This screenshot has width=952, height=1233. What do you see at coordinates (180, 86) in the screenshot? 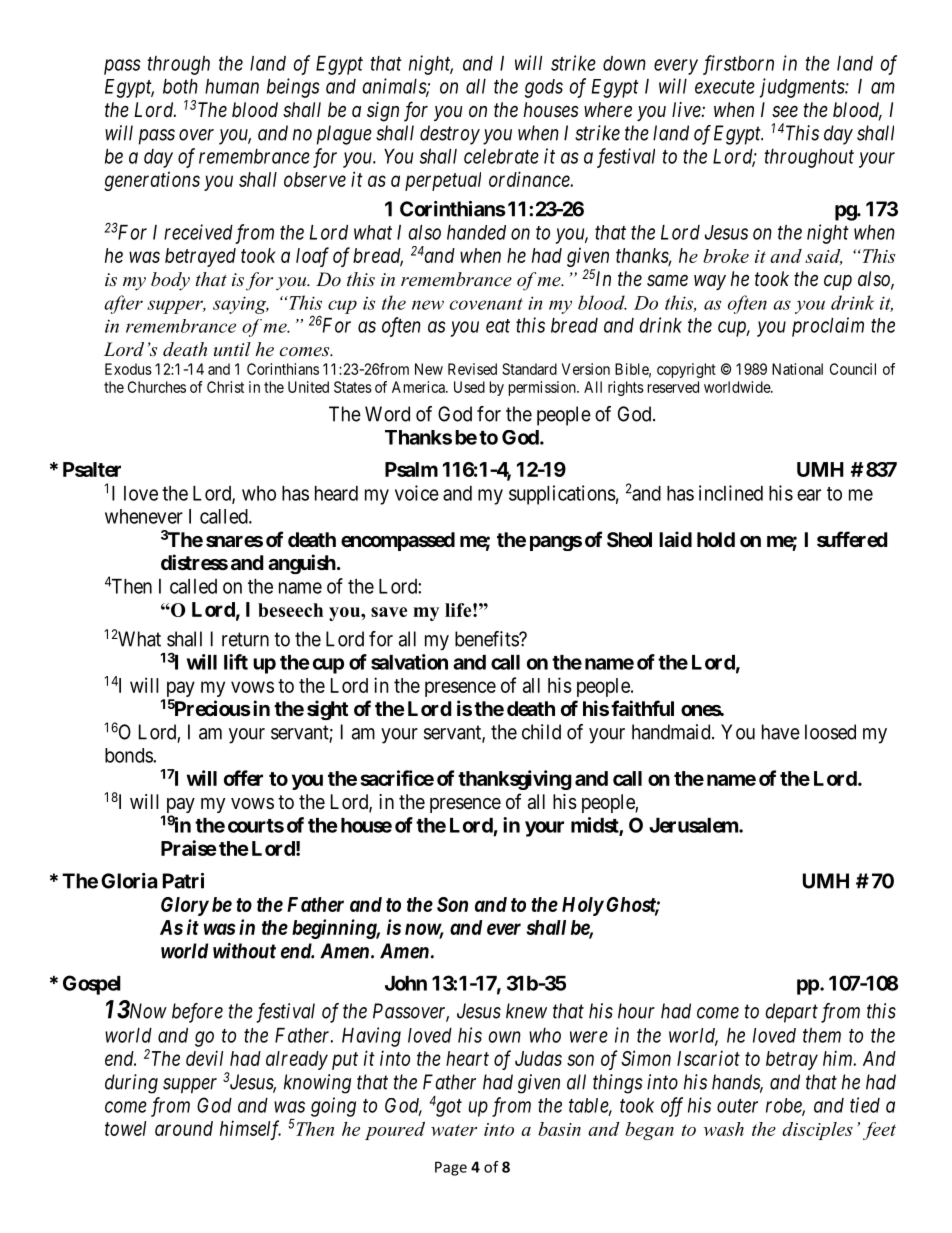
I see `both` at bounding box center [180, 86].
